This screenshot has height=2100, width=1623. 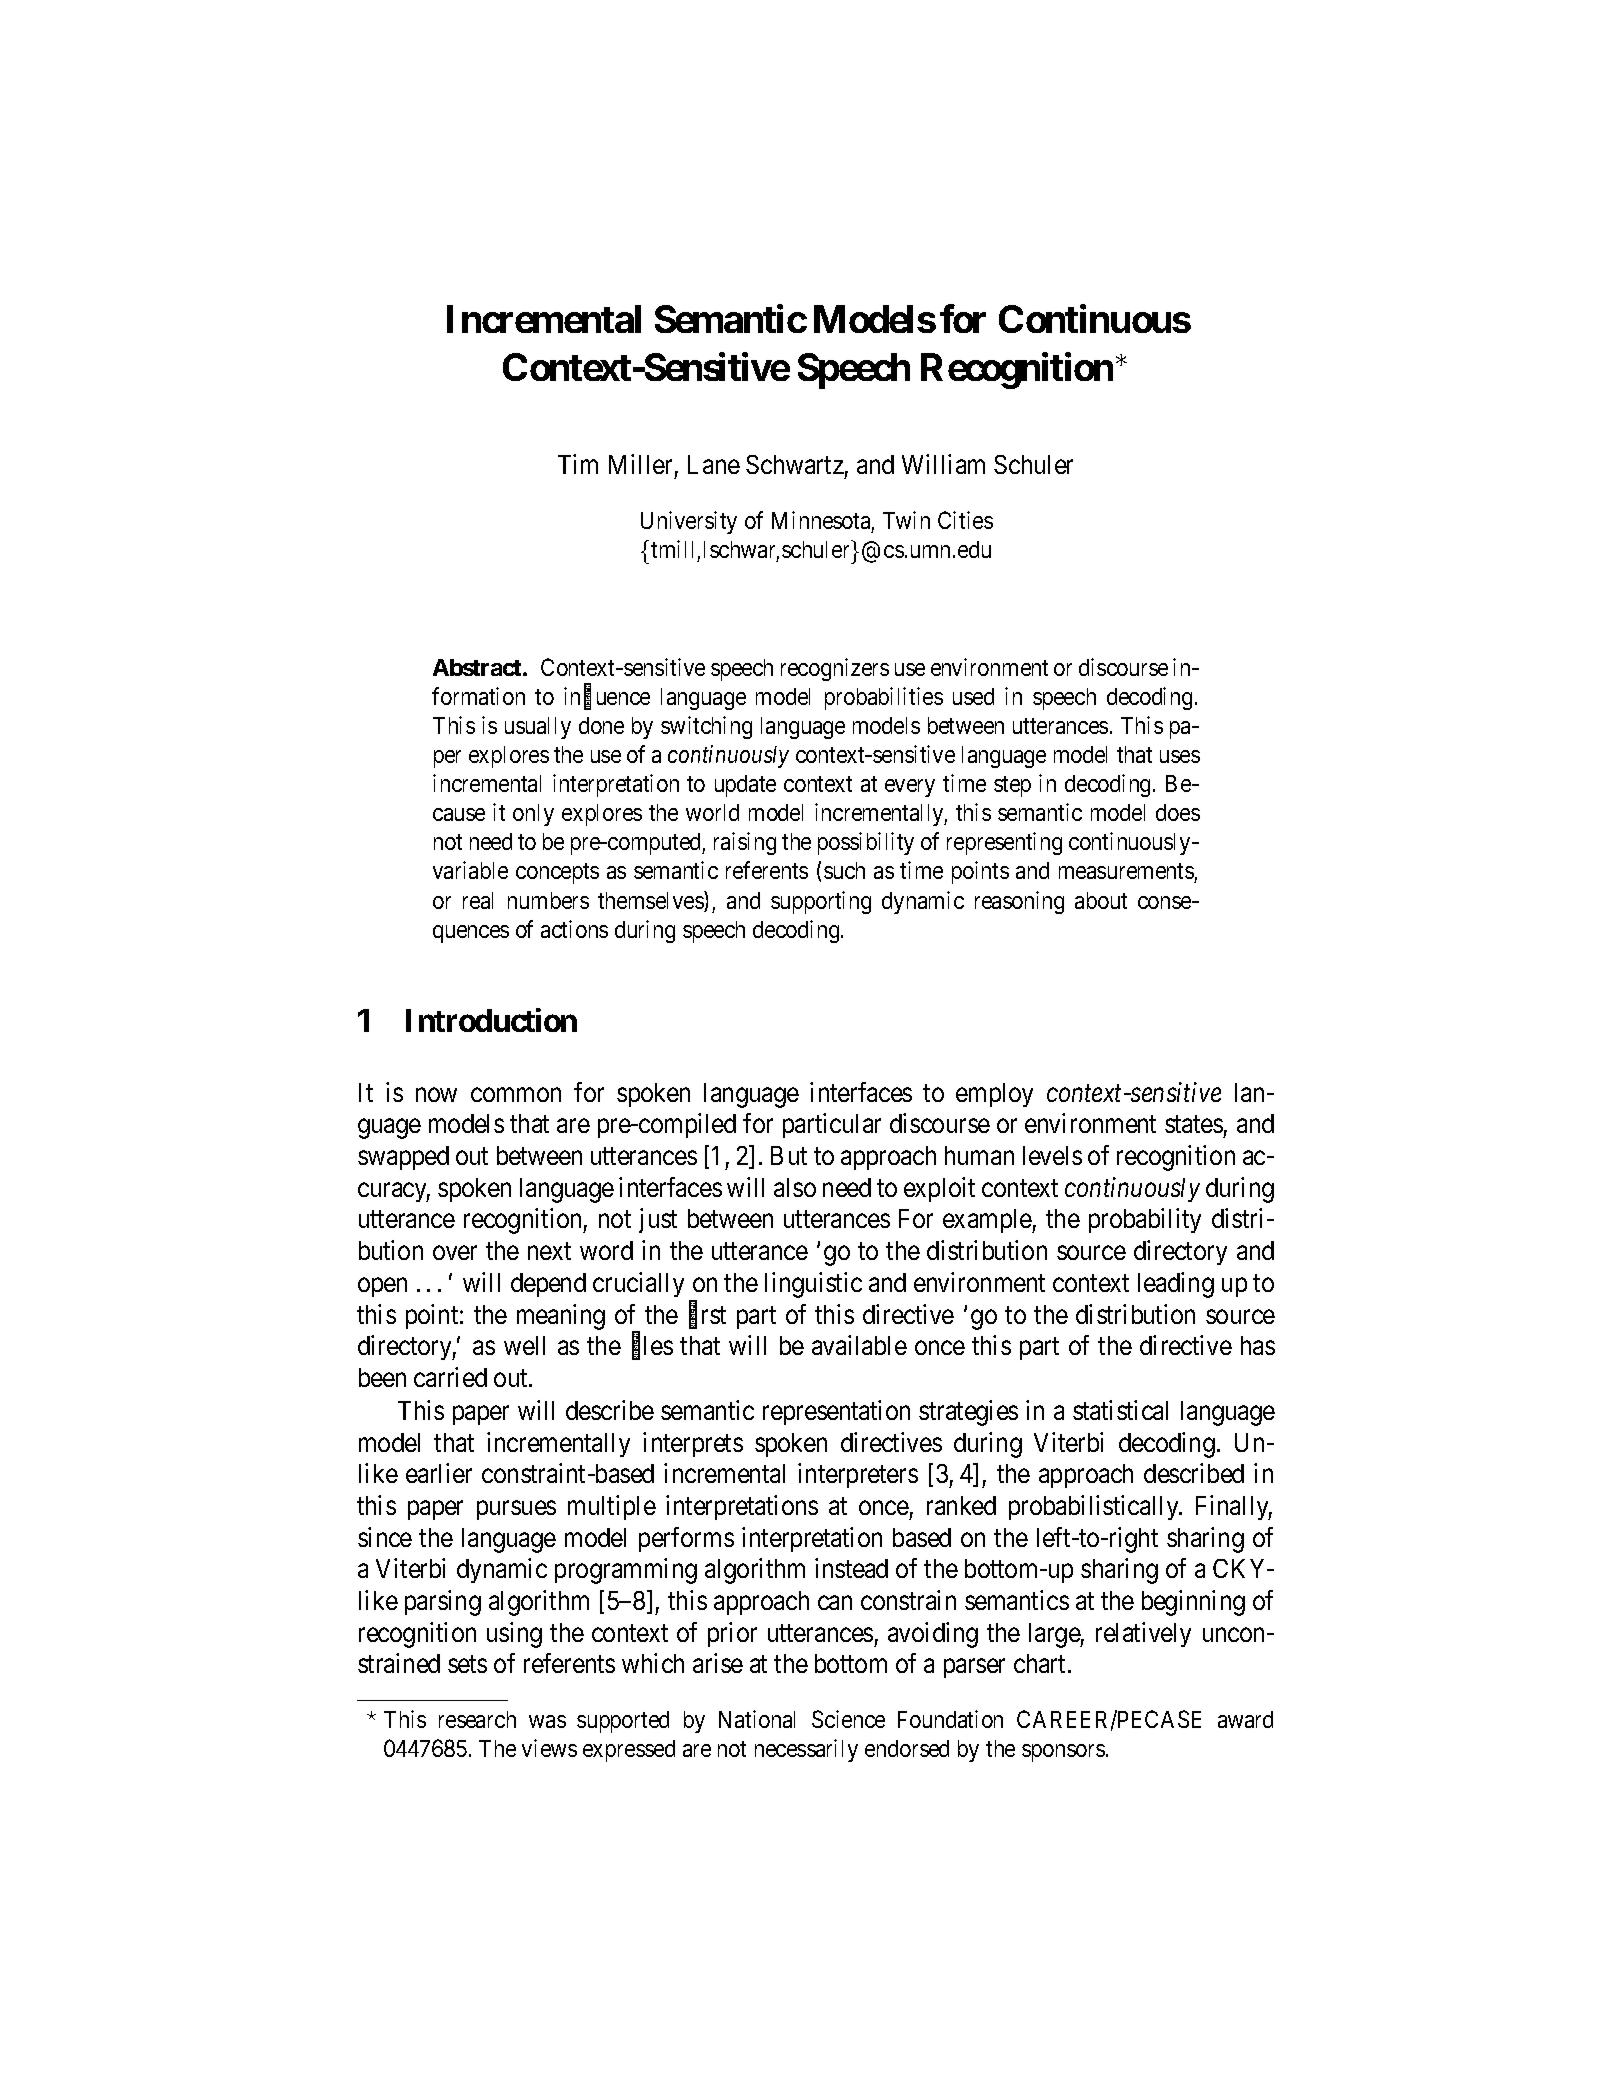 What do you see at coordinates (516, 1095) in the screenshot?
I see `common` at bounding box center [516, 1095].
